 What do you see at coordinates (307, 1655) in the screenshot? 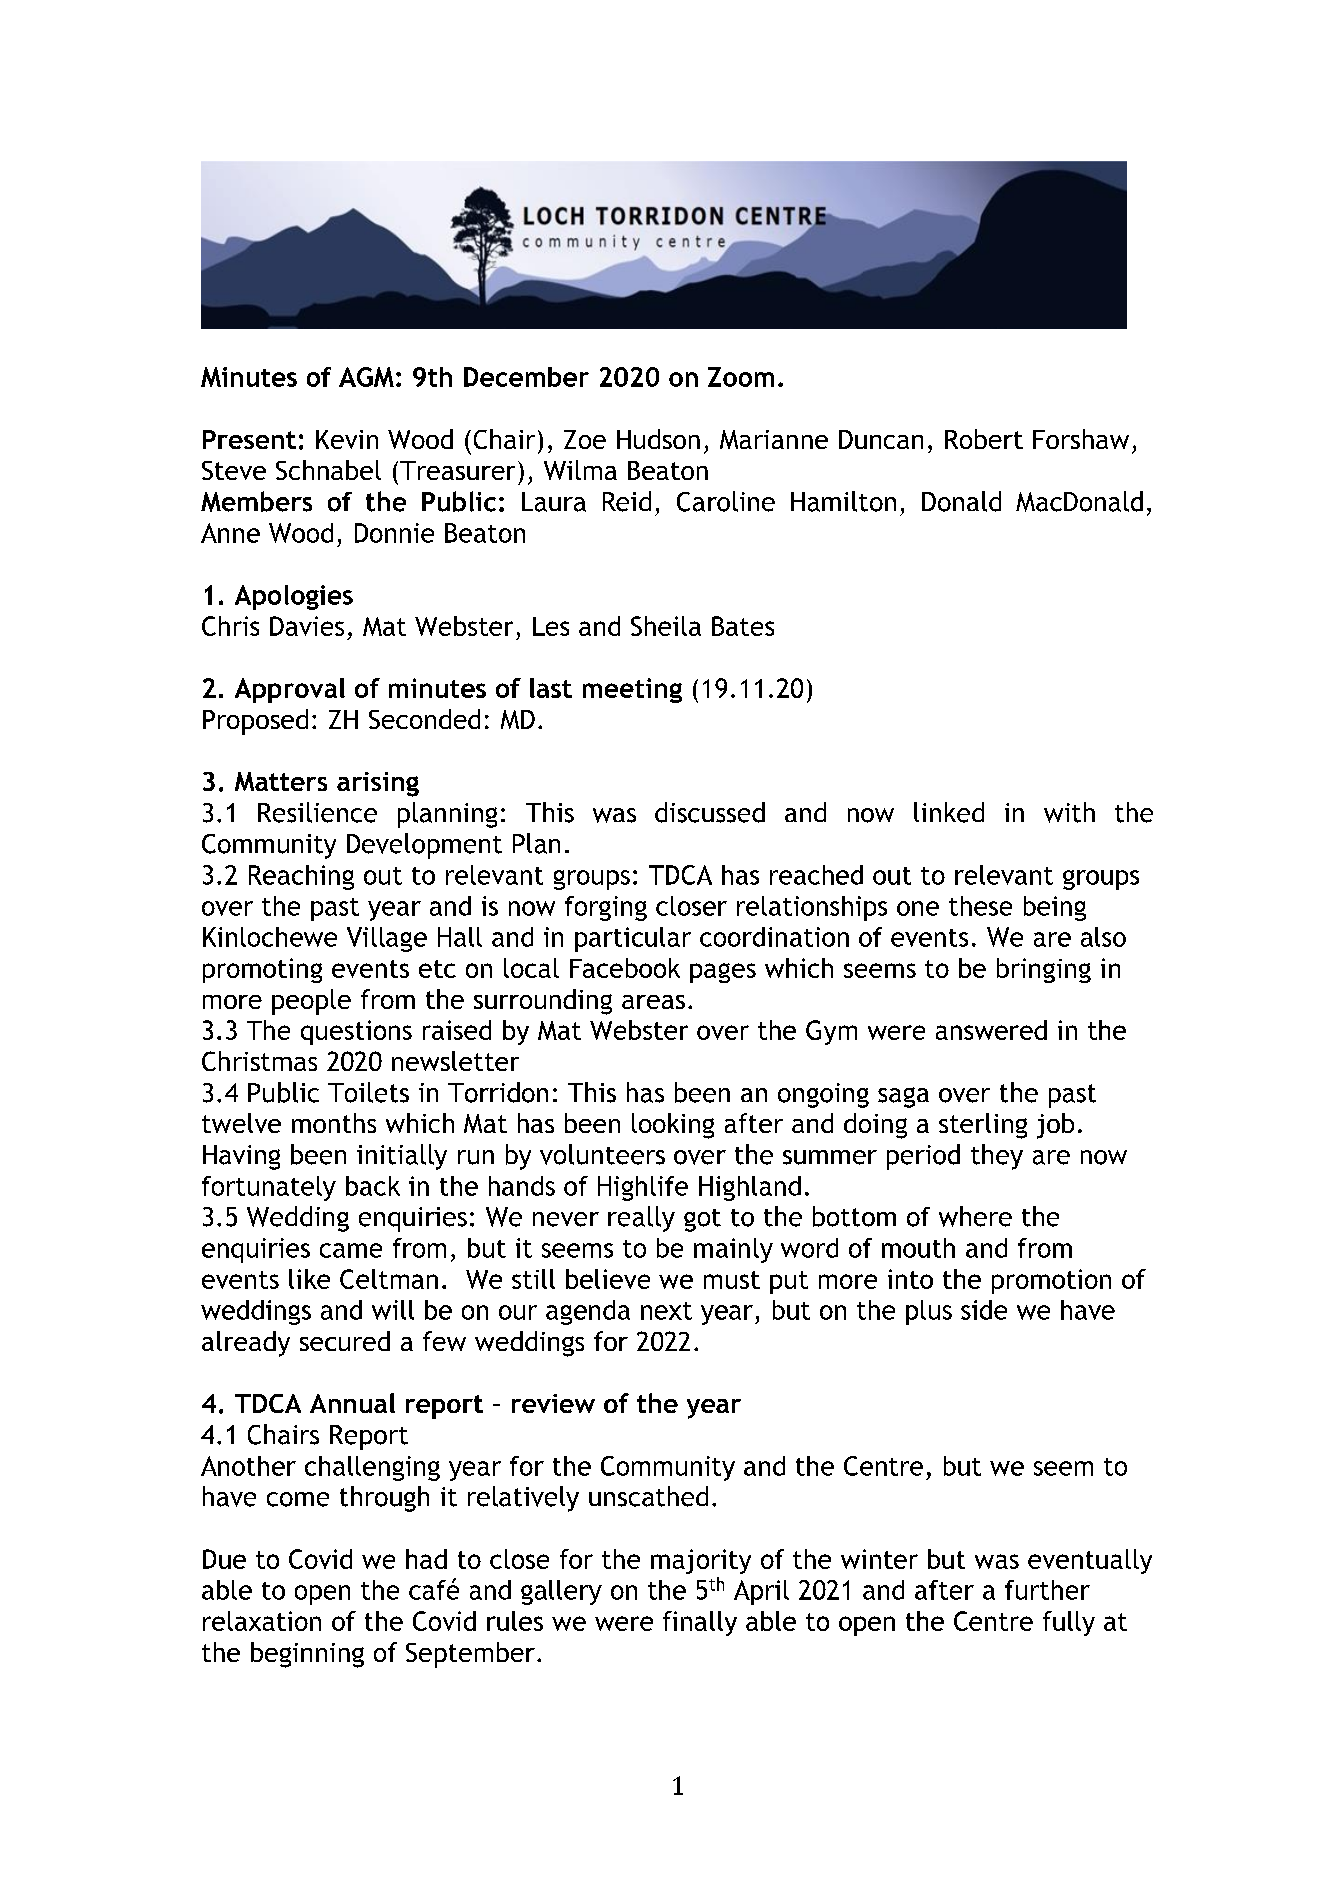
I see `beginning` at bounding box center [307, 1655].
